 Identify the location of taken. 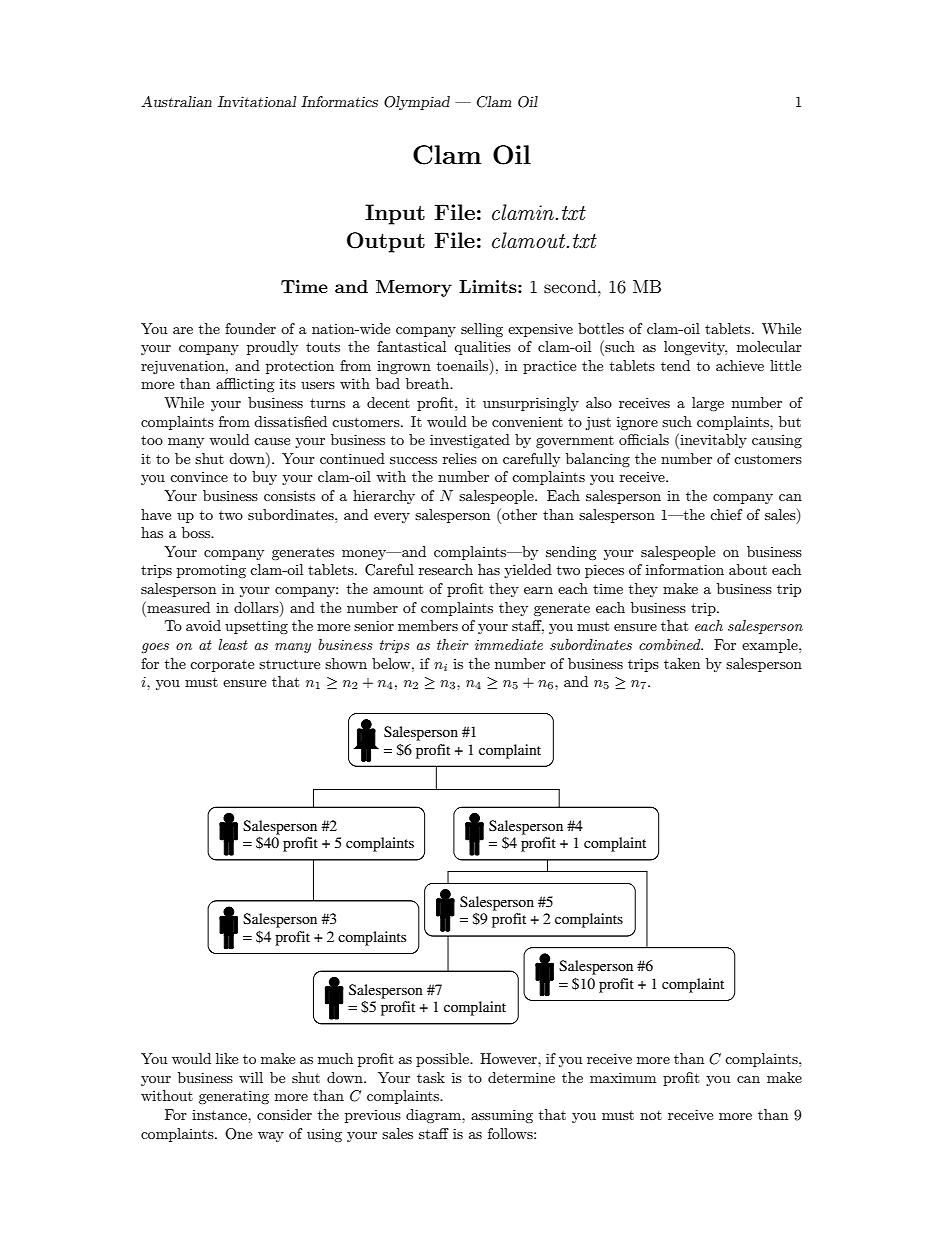
(682, 663).
